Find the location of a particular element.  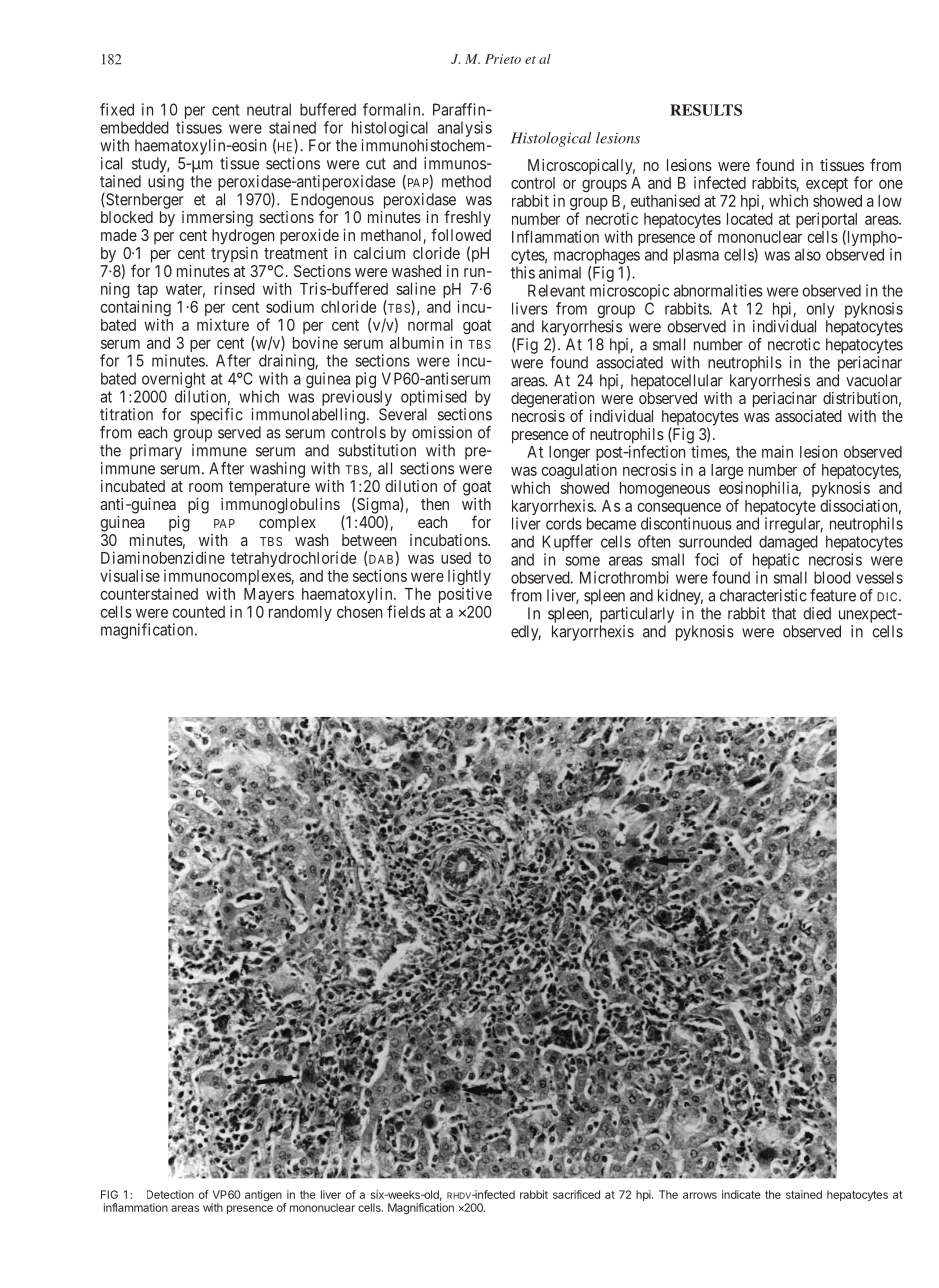

indicate is located at coordinates (741, 1194).
